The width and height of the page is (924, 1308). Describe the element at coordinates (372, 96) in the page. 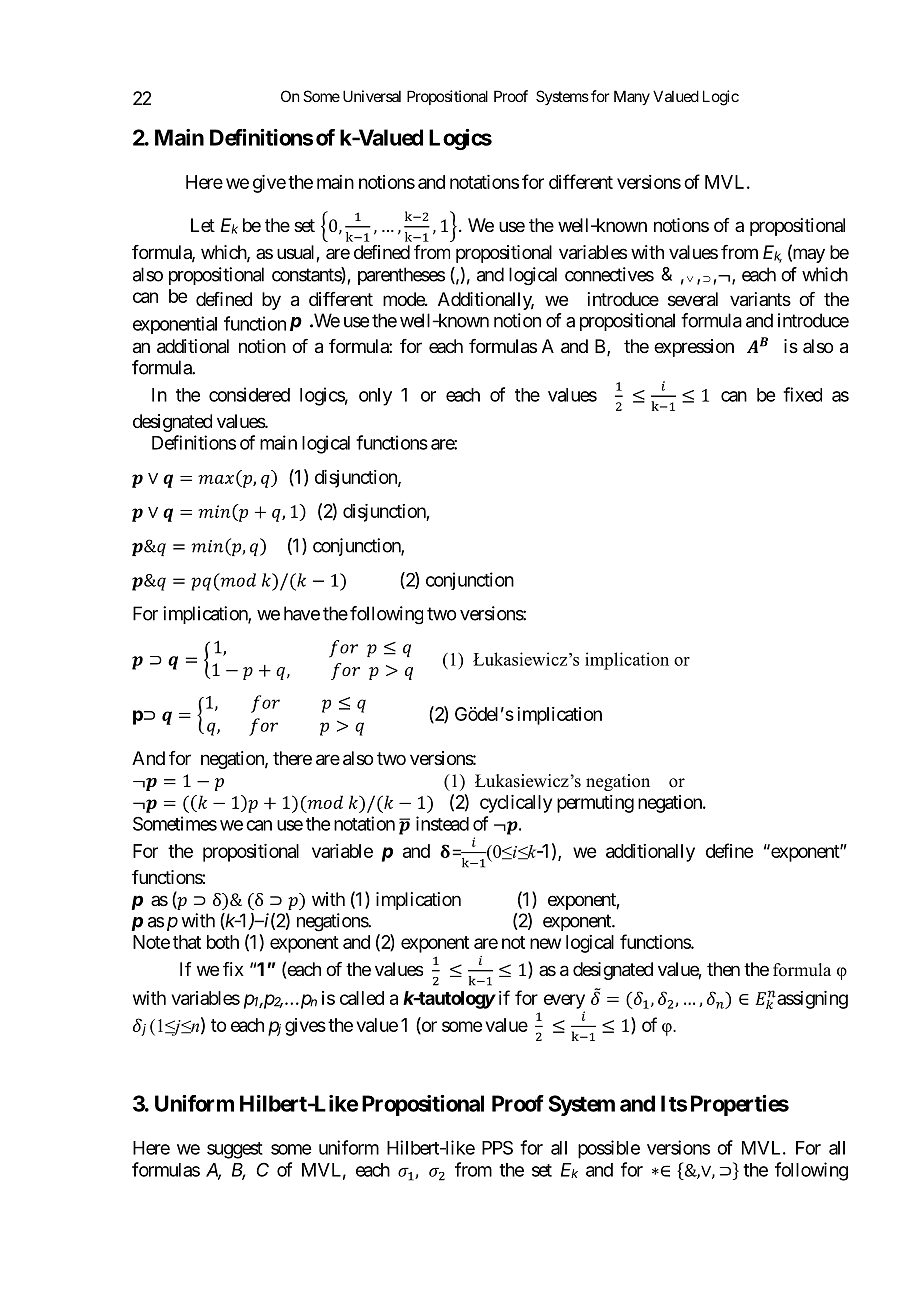

I see `Universal` at that location.
